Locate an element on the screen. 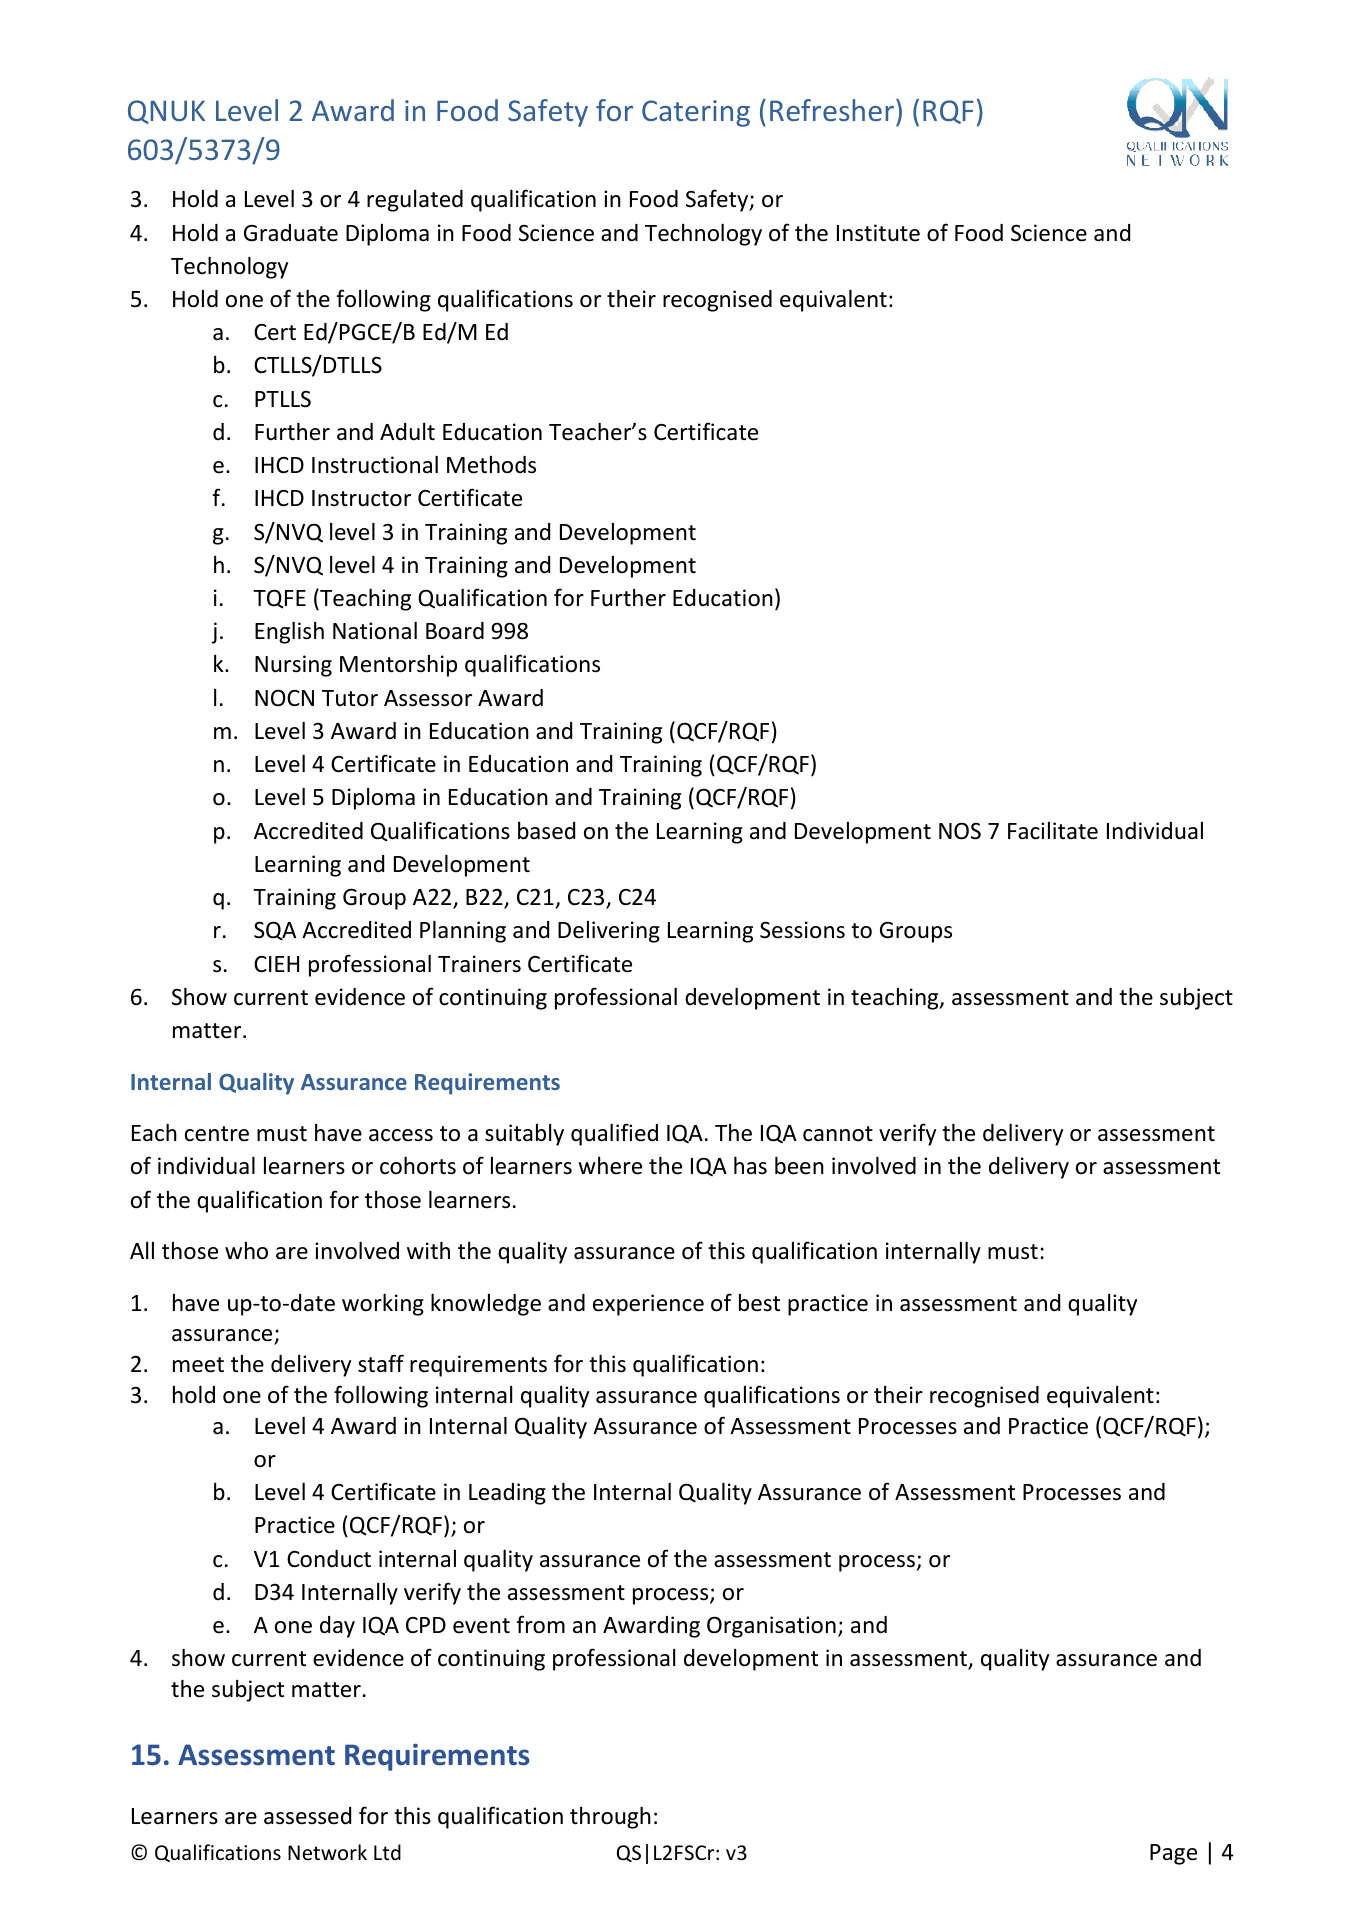 The width and height of the screenshot is (1364, 1930). Institute is located at coordinates (878, 233).
